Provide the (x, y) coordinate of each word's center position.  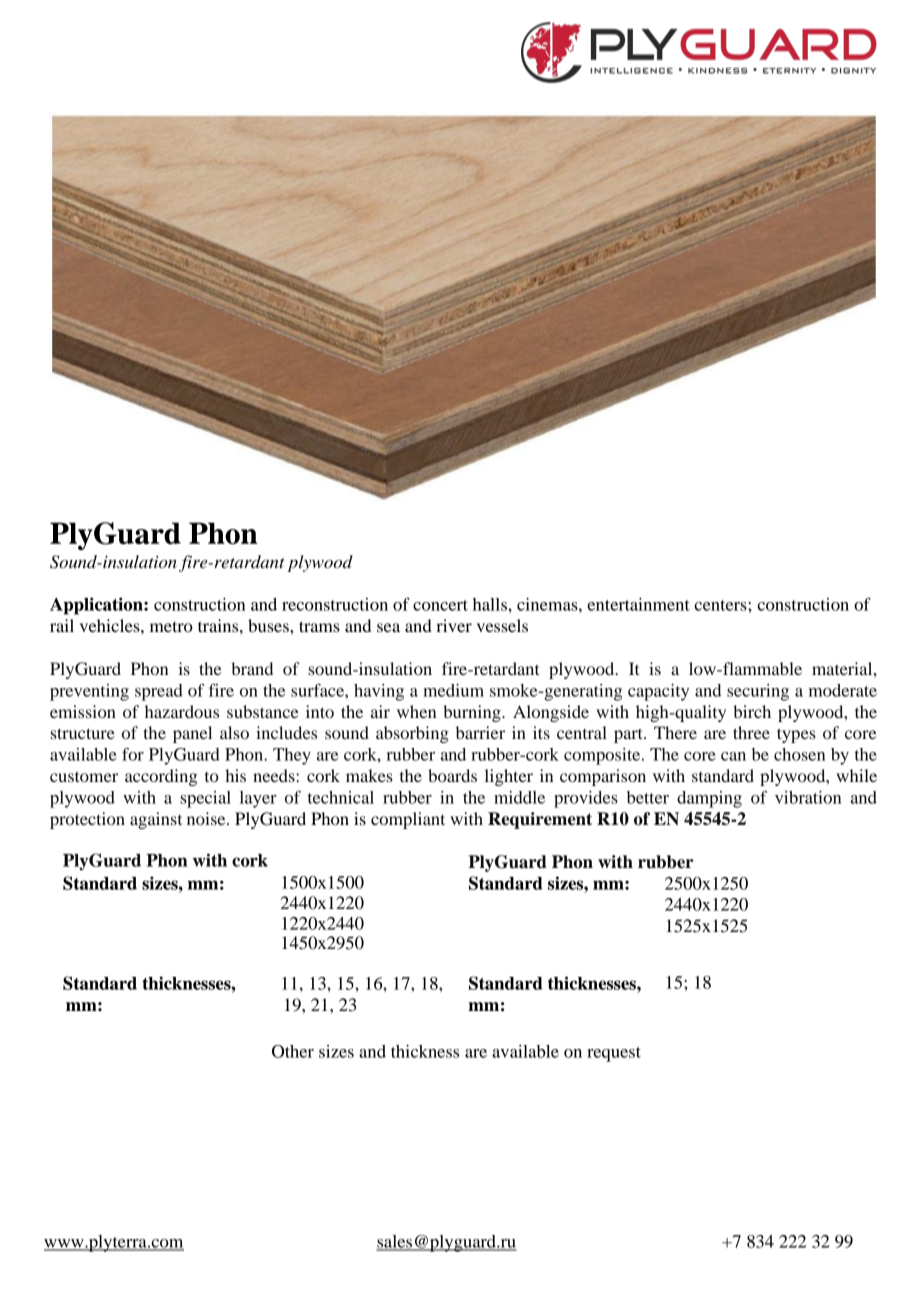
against (156, 820)
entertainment (638, 604)
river (454, 625)
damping (709, 799)
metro (171, 626)
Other (293, 1051)
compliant (408, 820)
